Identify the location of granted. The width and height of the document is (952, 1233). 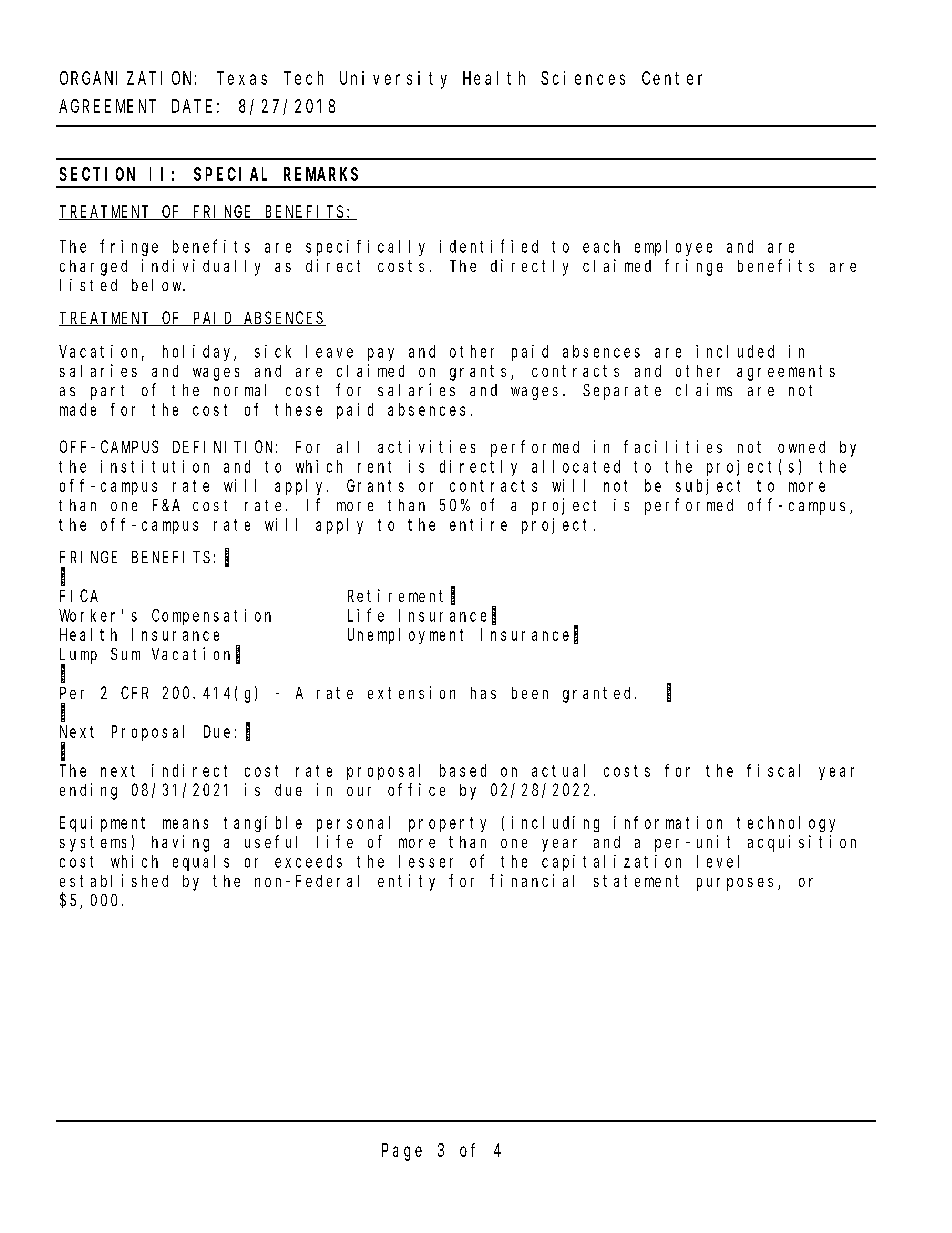
(599, 695).
